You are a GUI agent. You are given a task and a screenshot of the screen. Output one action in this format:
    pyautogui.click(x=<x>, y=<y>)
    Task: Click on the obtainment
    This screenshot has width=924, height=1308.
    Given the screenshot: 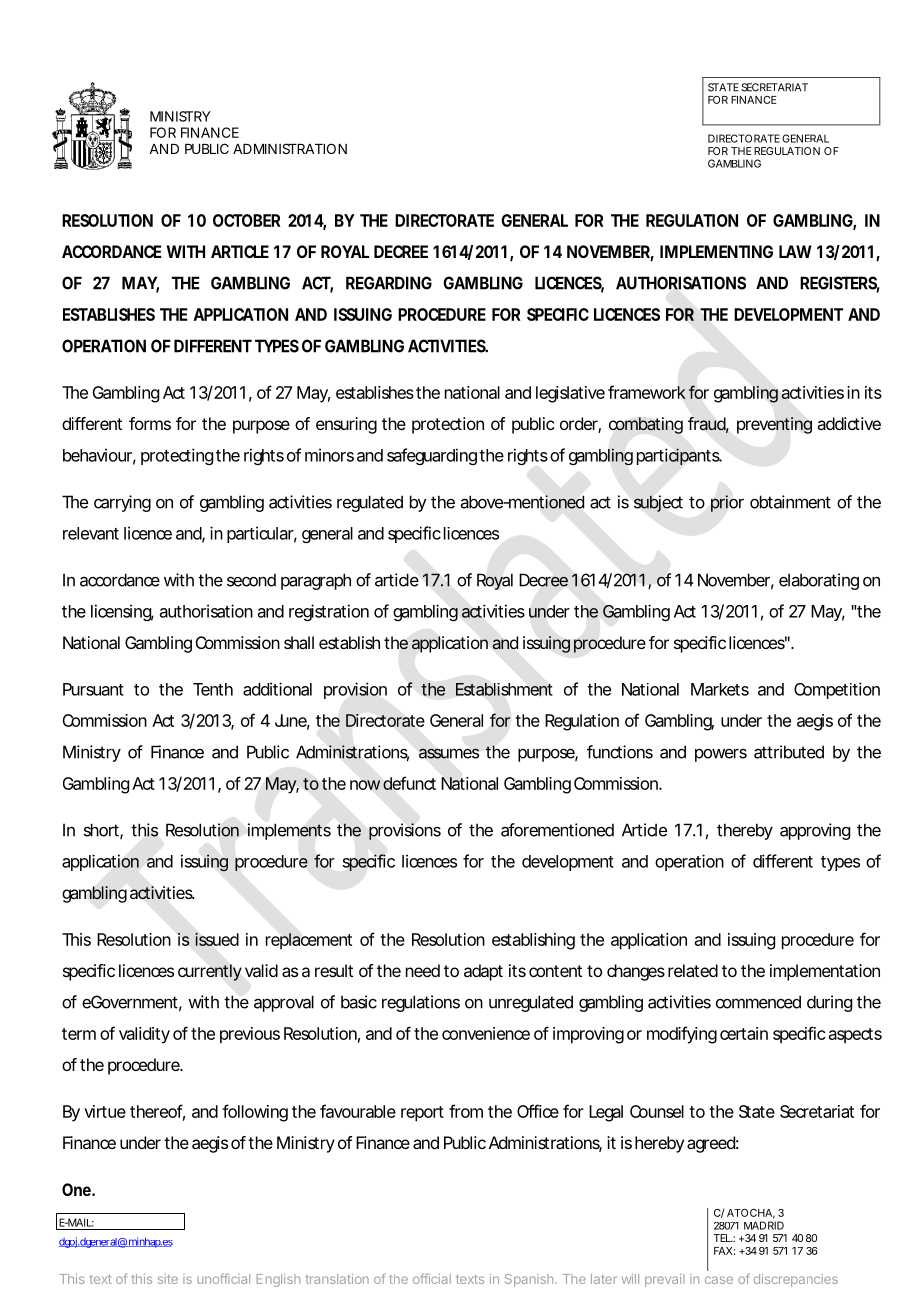 What is the action you would take?
    pyautogui.click(x=790, y=502)
